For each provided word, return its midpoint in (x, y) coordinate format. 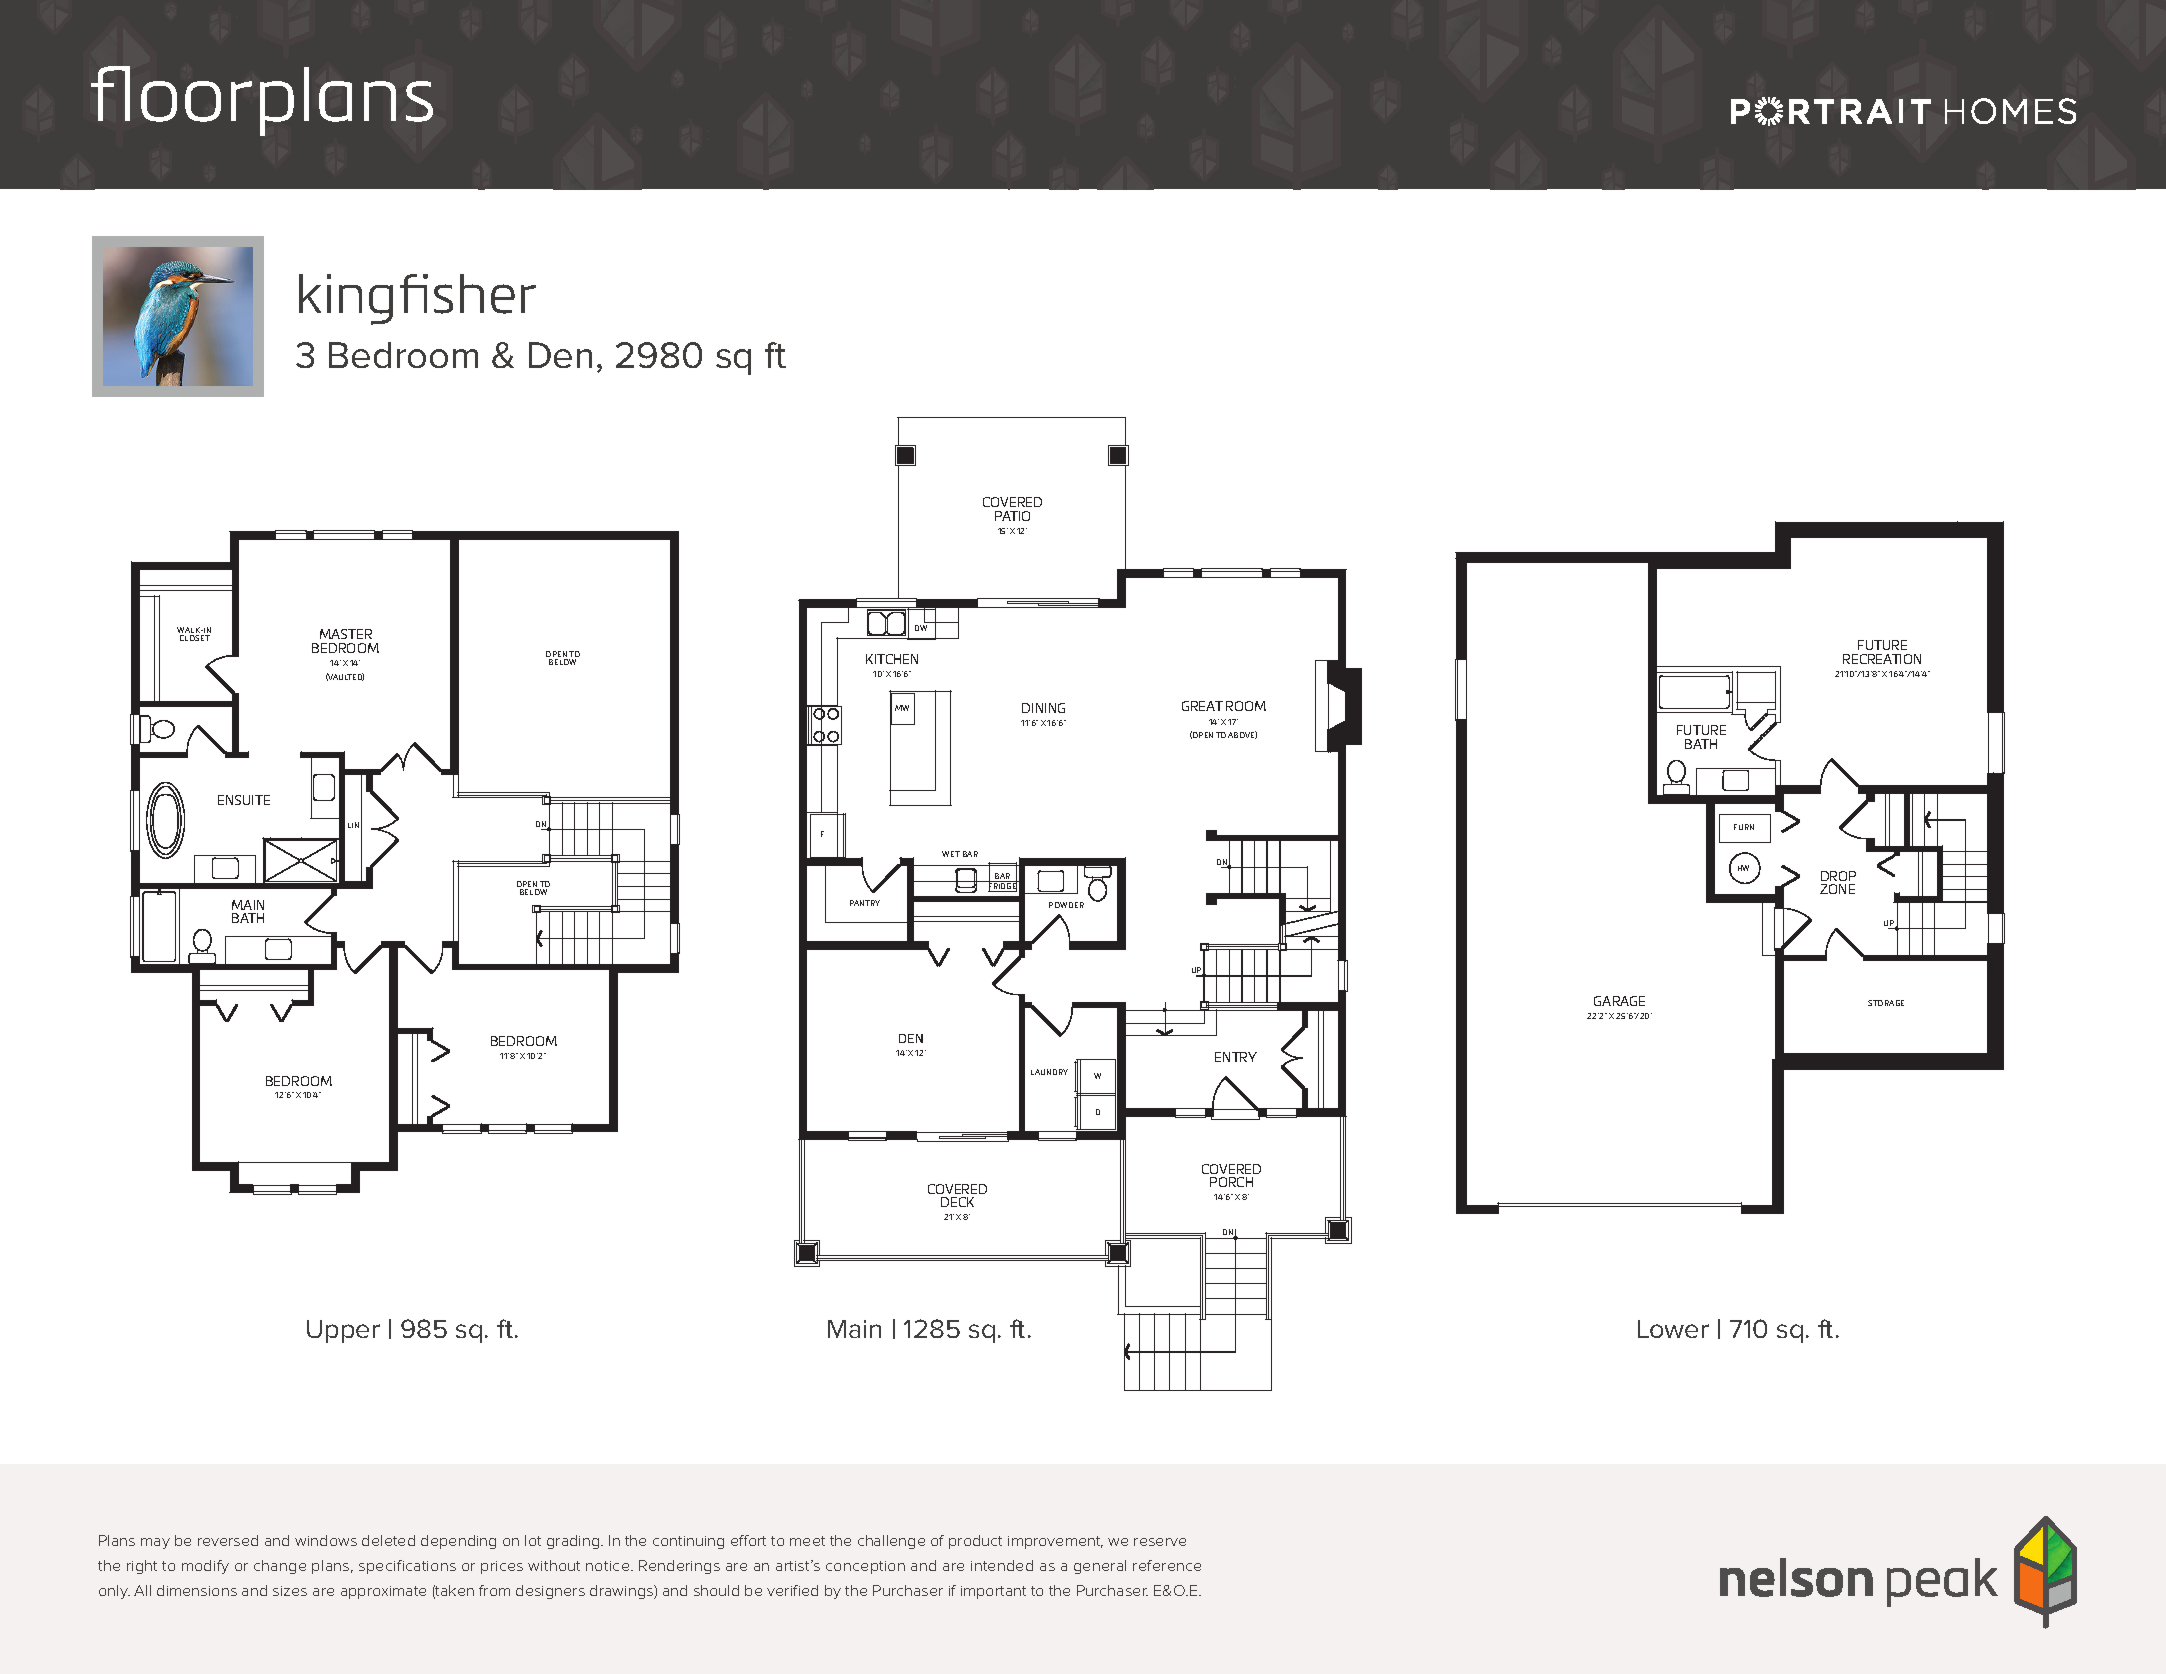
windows (326, 1540)
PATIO (1012, 516)
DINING (1043, 708)
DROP (1838, 876)
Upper (343, 1331)
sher (485, 294)
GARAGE (1619, 1001)
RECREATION (1882, 659)
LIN (353, 825)
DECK (957, 1202)
